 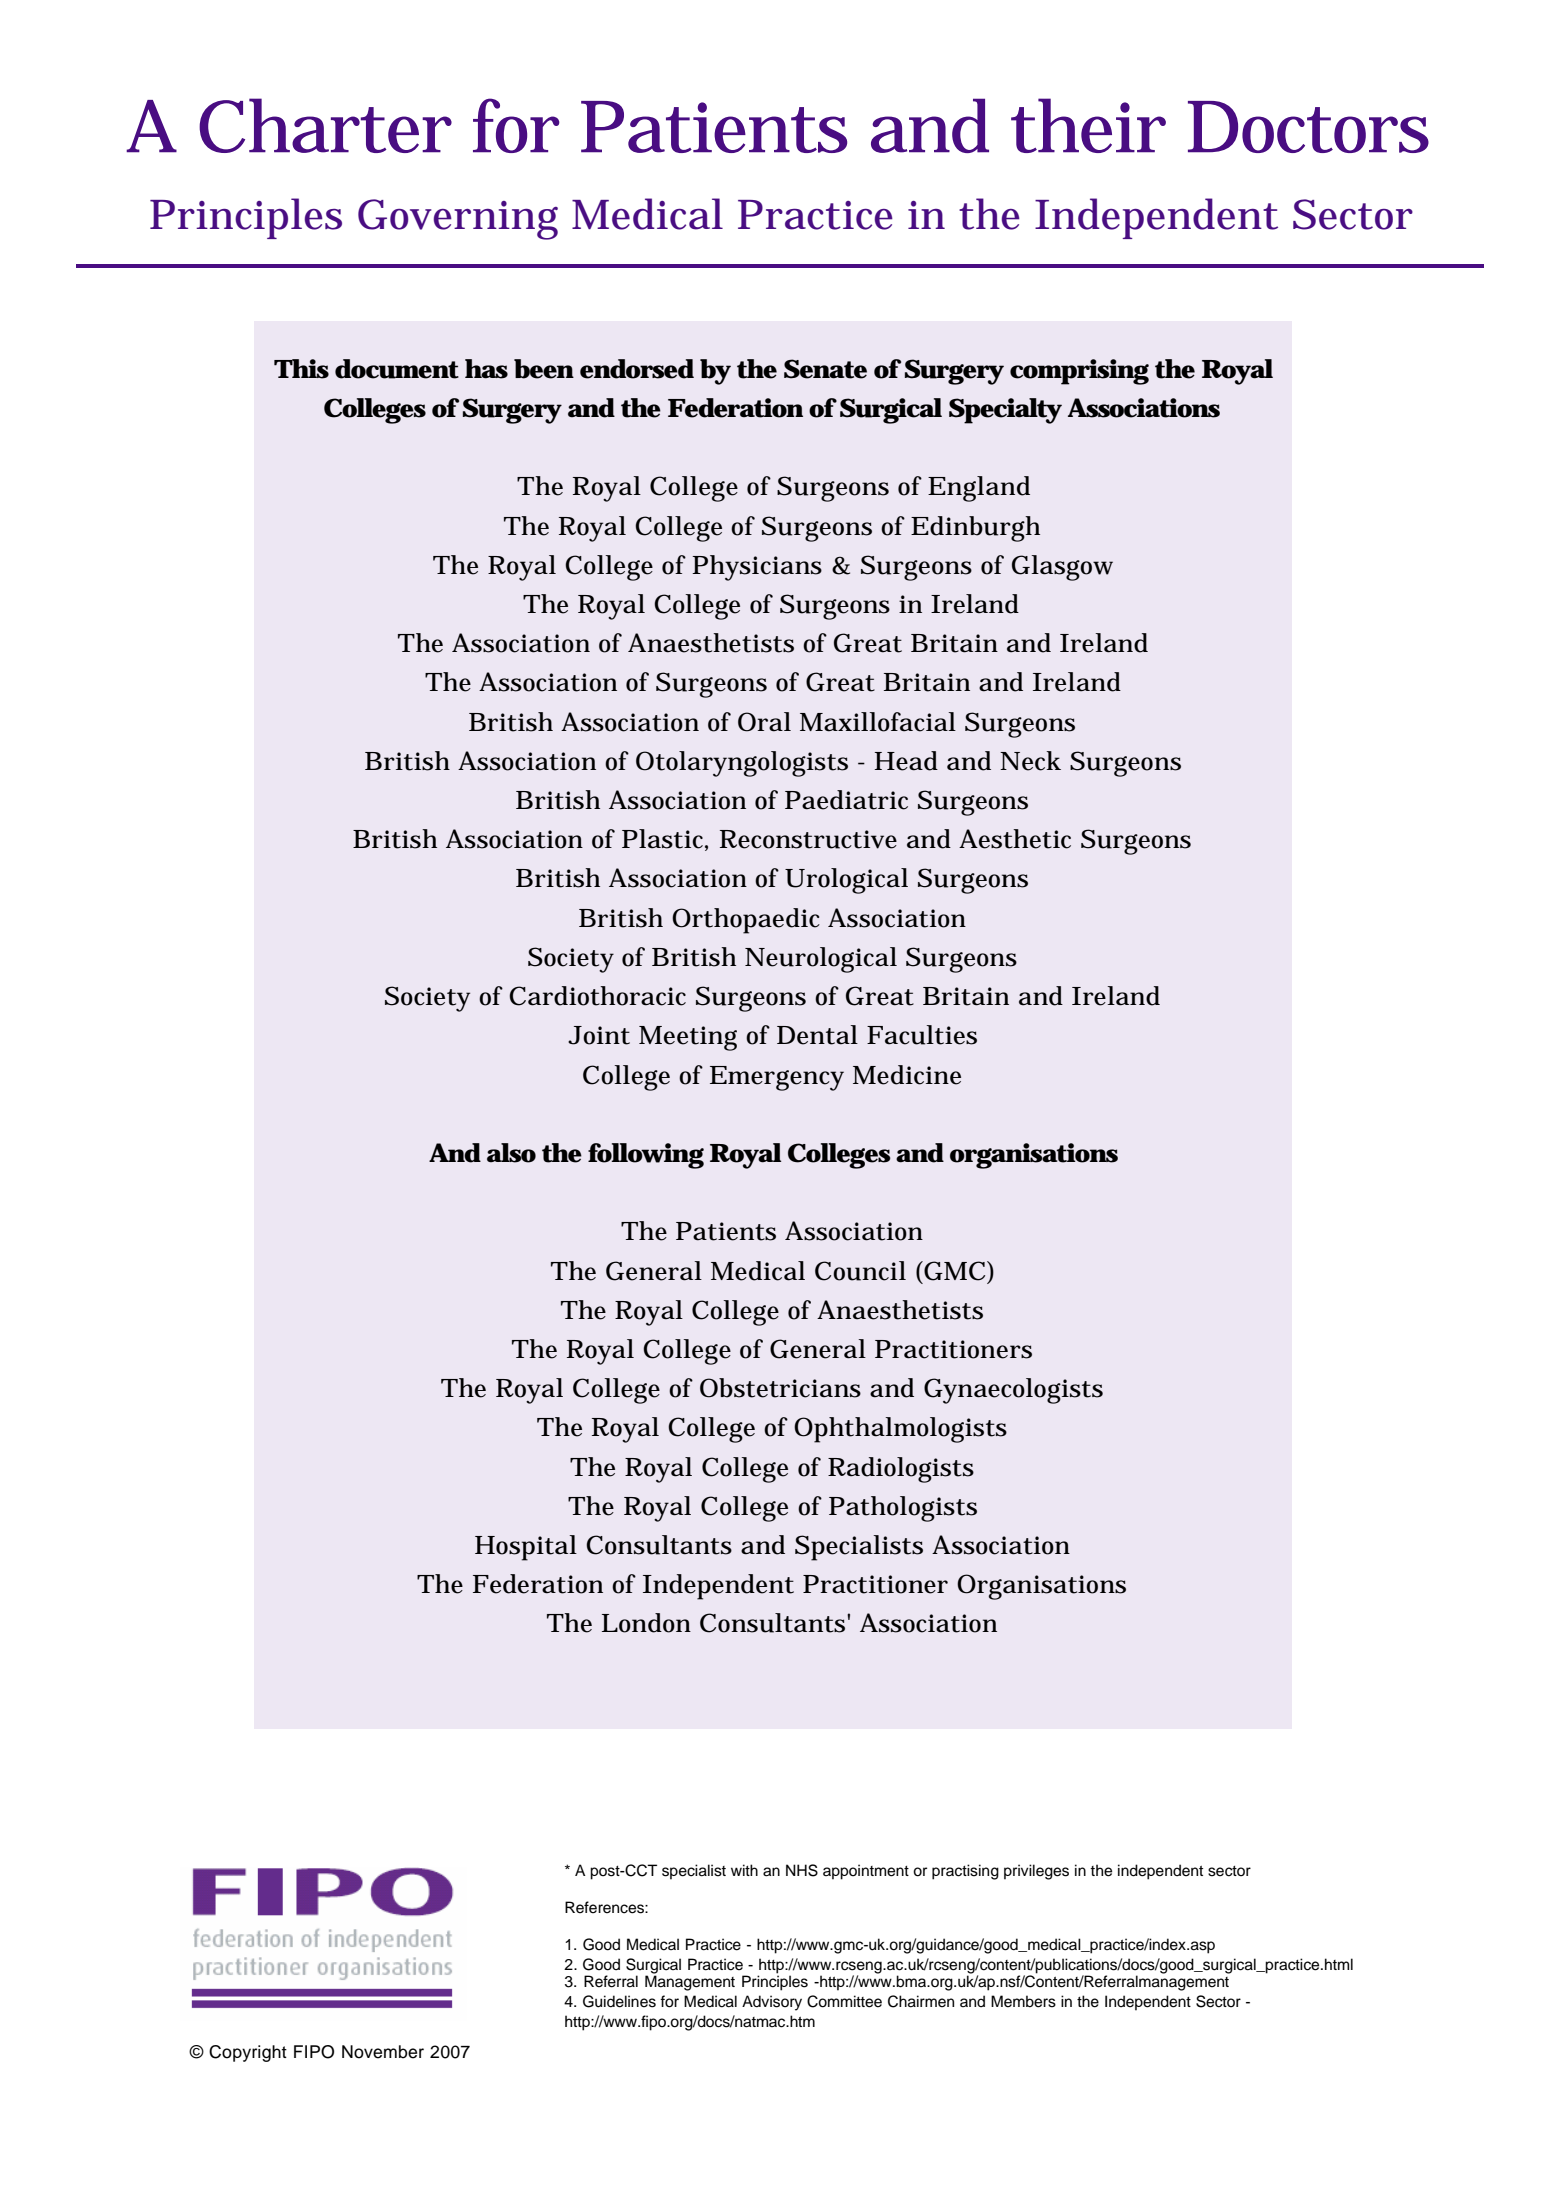 What do you see at coordinates (1088, 125) in the document?
I see `their` at bounding box center [1088, 125].
